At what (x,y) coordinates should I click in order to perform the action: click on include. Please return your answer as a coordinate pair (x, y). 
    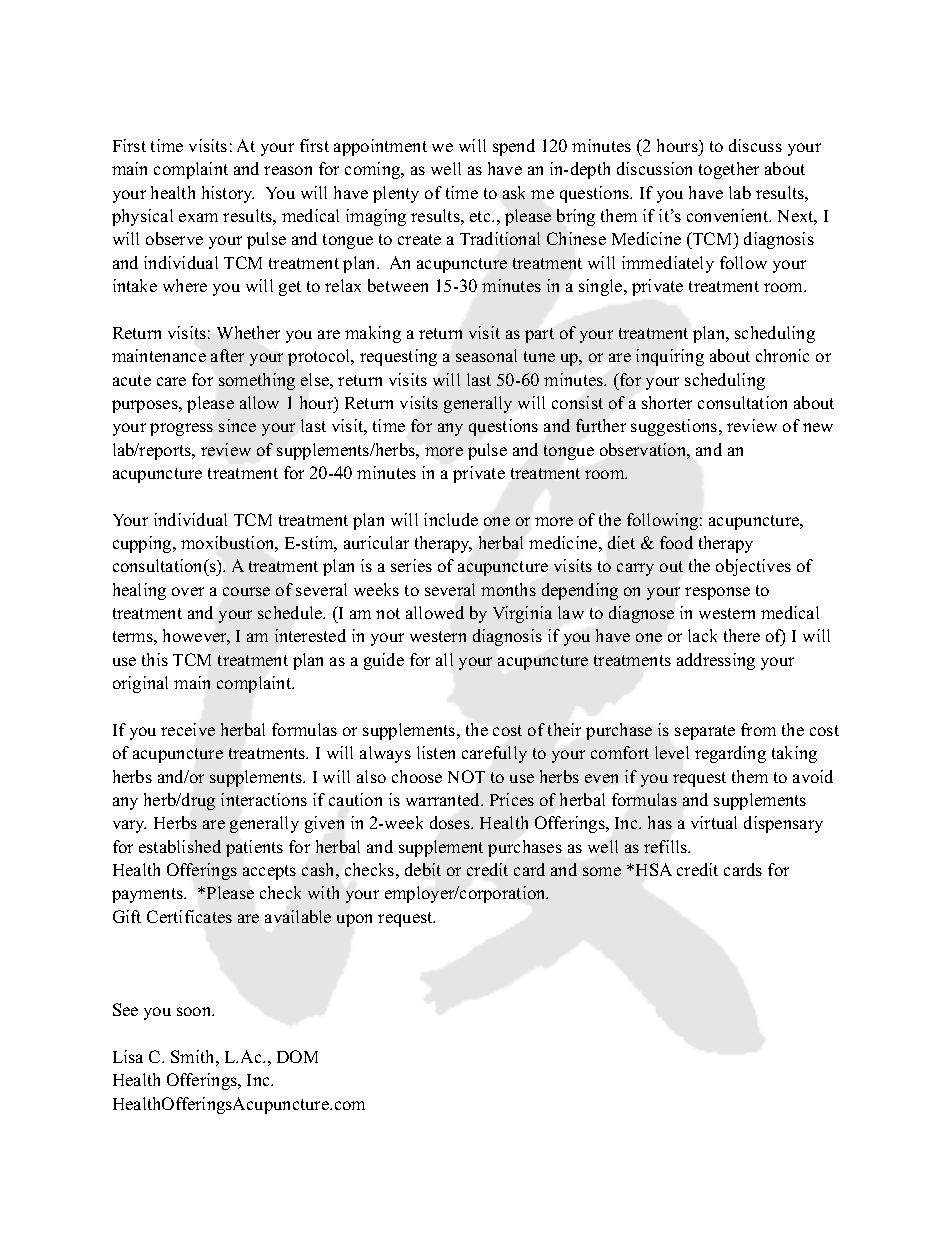
    Looking at the image, I should click on (451, 519).
